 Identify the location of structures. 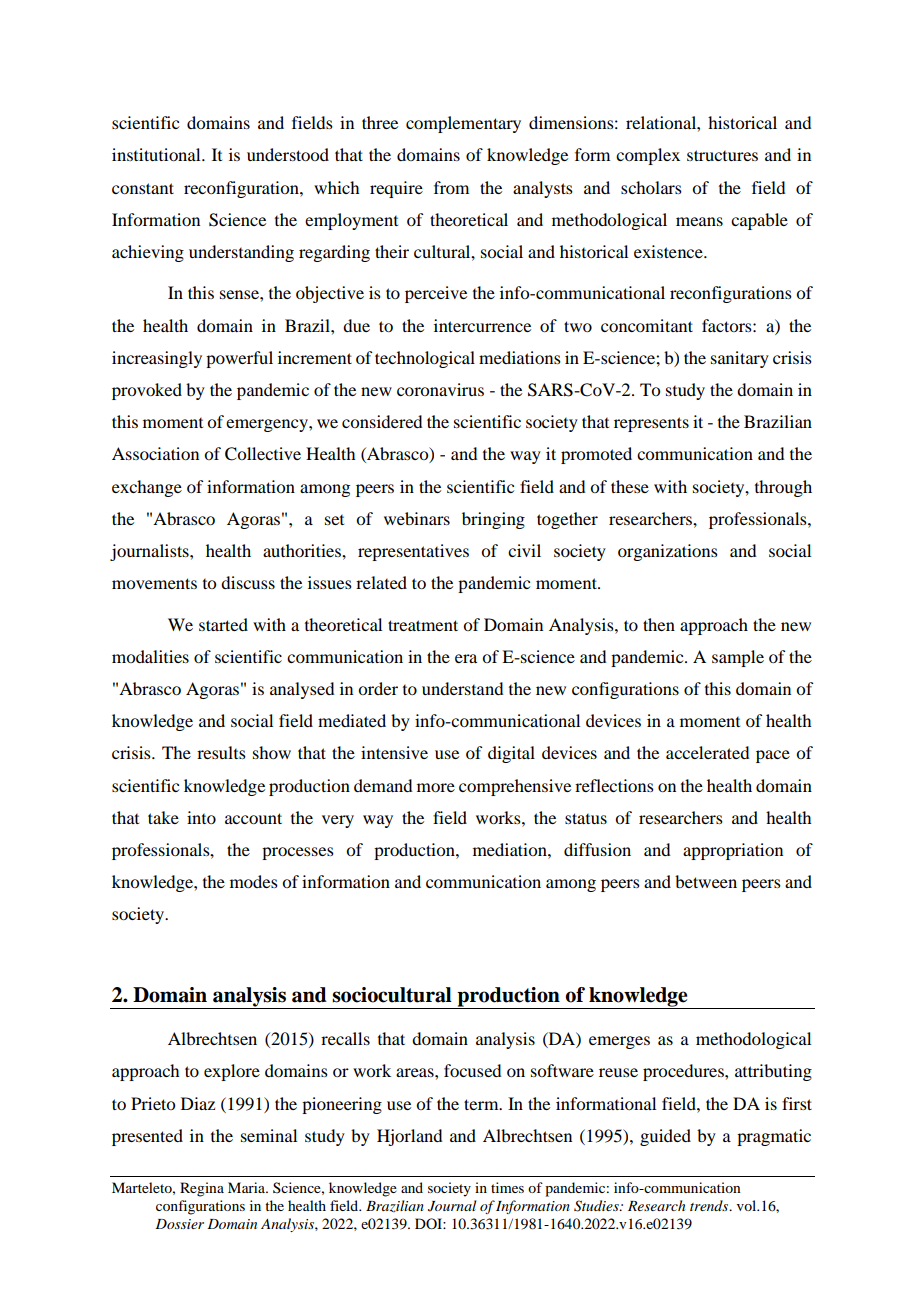
(722, 155).
